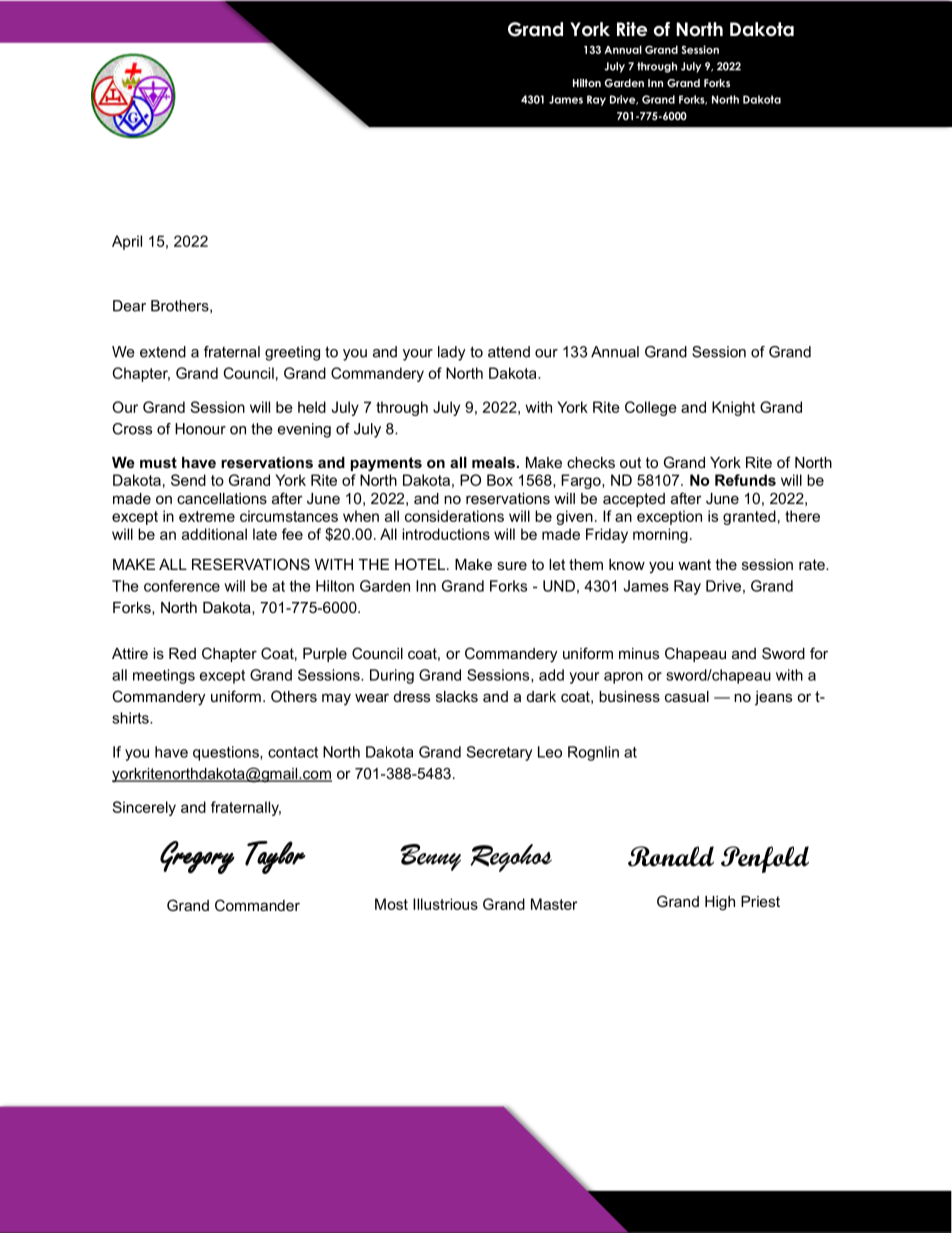 The image size is (952, 1233). I want to click on High, so click(720, 903).
